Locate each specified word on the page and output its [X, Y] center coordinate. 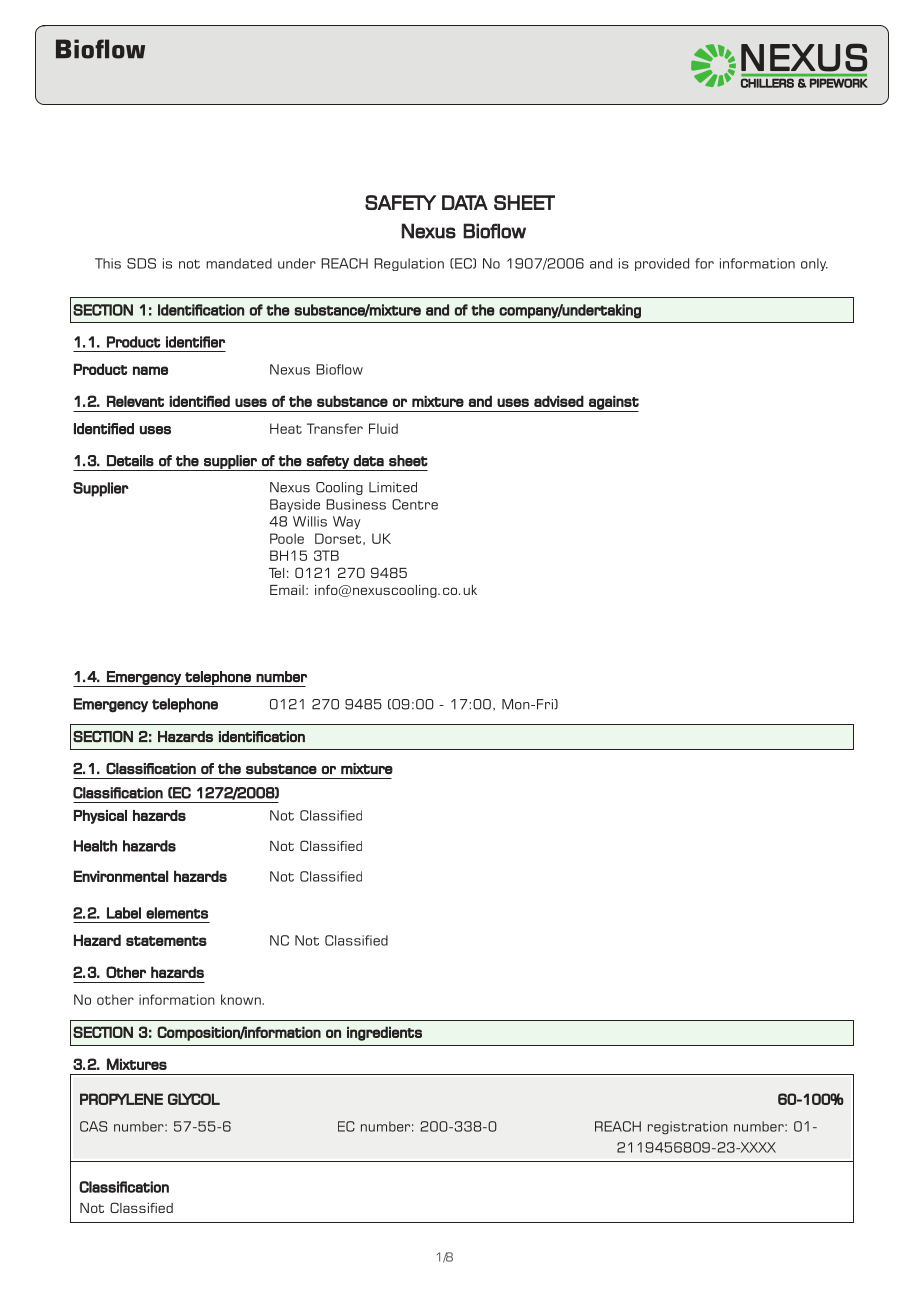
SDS [141, 263]
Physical [100, 817]
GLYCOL [194, 1099]
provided [662, 264]
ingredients [384, 1033]
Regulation [409, 264]
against [613, 403]
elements [177, 913]
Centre [415, 504]
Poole [287, 538]
